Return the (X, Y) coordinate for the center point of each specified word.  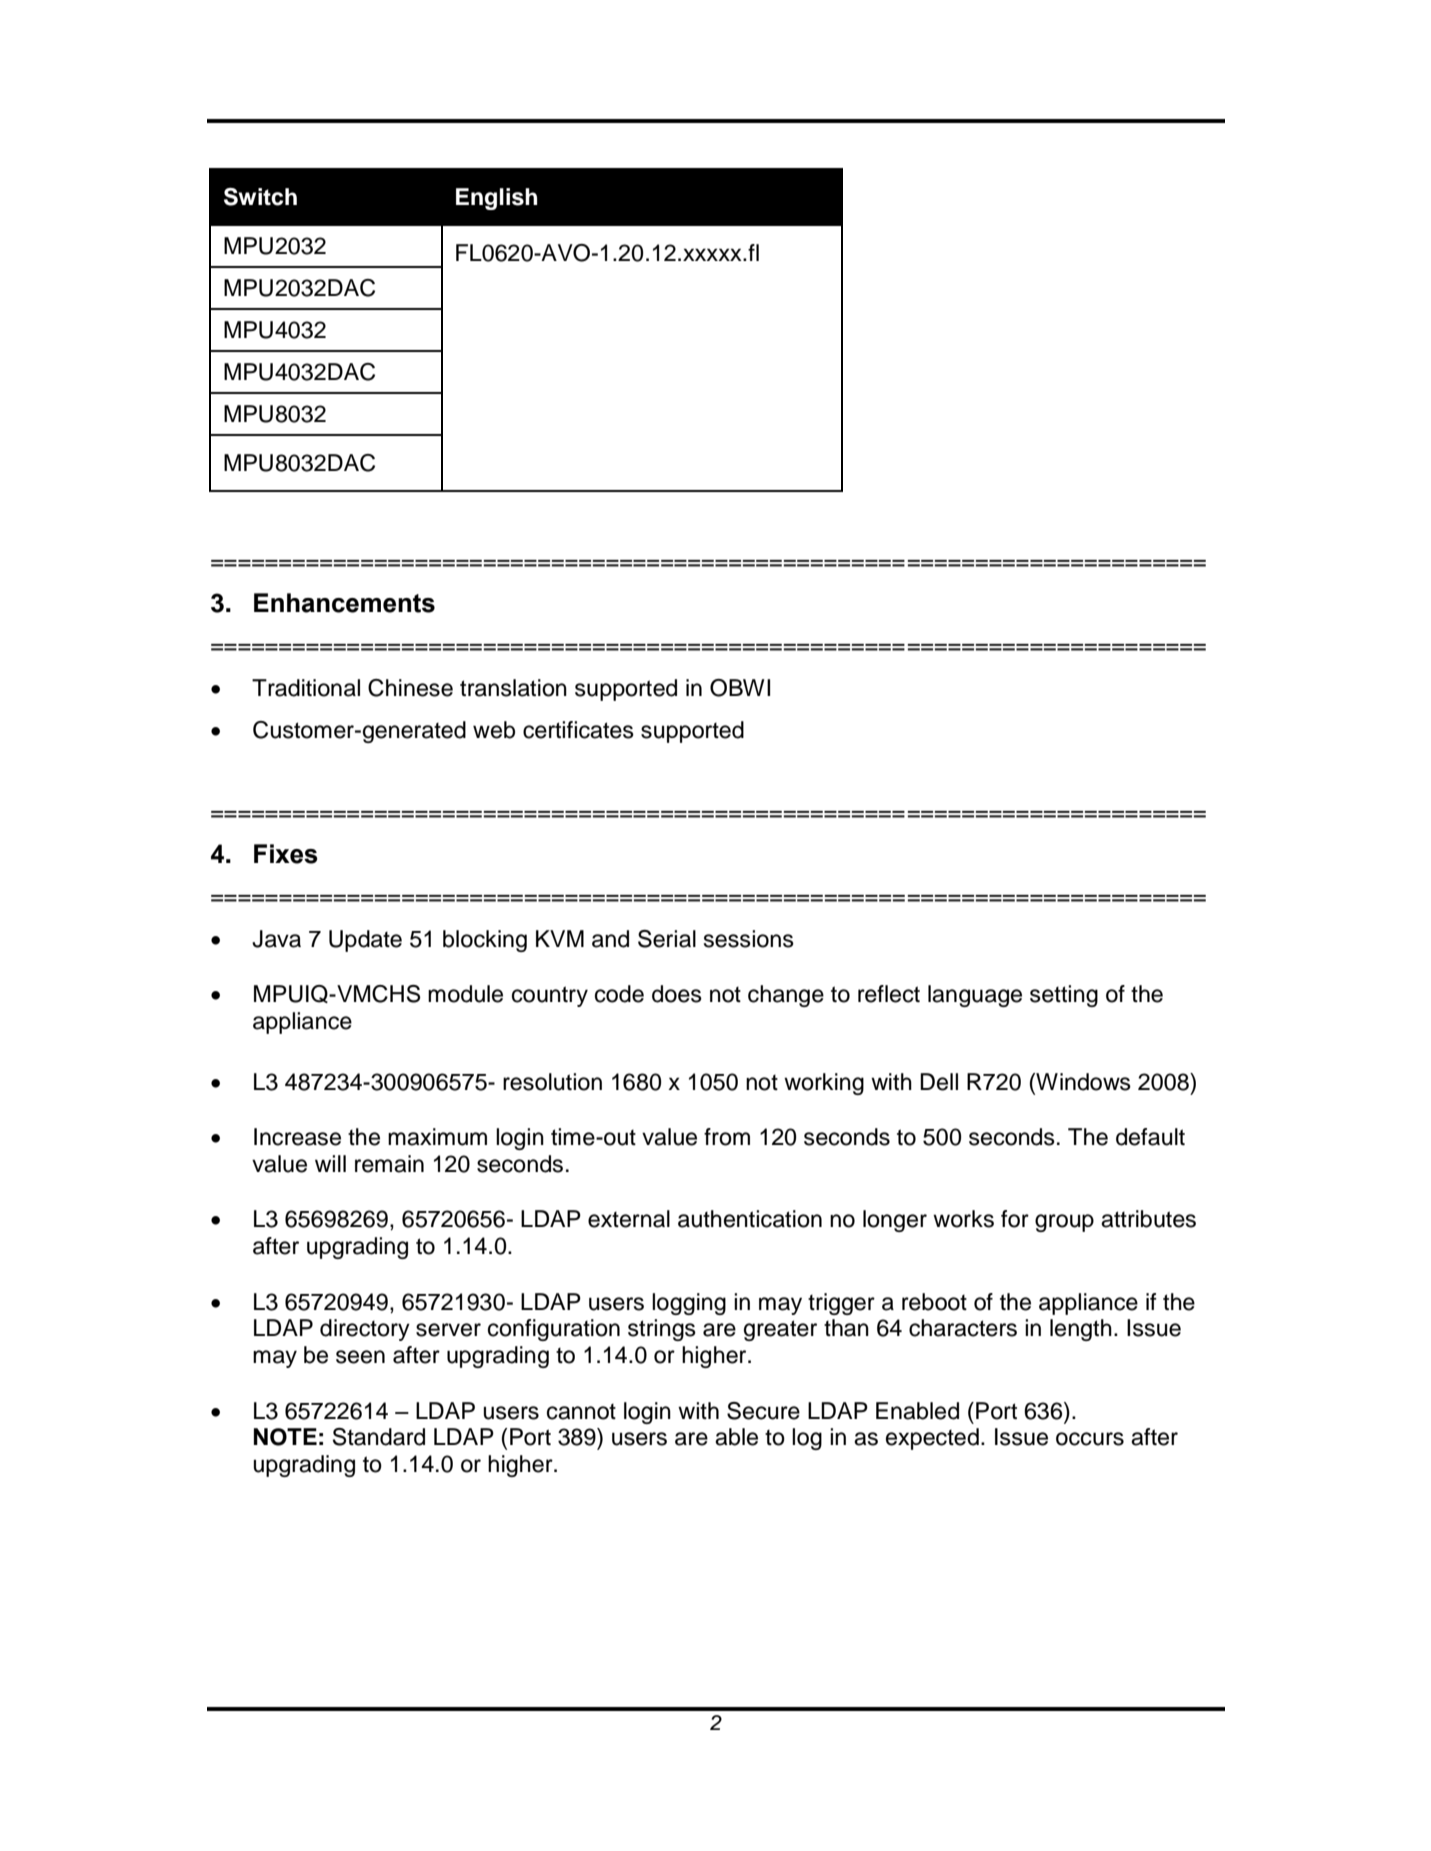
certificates (578, 730)
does (677, 994)
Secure (763, 1411)
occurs (1090, 1439)
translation (513, 688)
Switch (260, 197)
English (496, 199)
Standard (379, 1437)
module (465, 994)
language (975, 996)
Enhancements (344, 603)
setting (1064, 996)
